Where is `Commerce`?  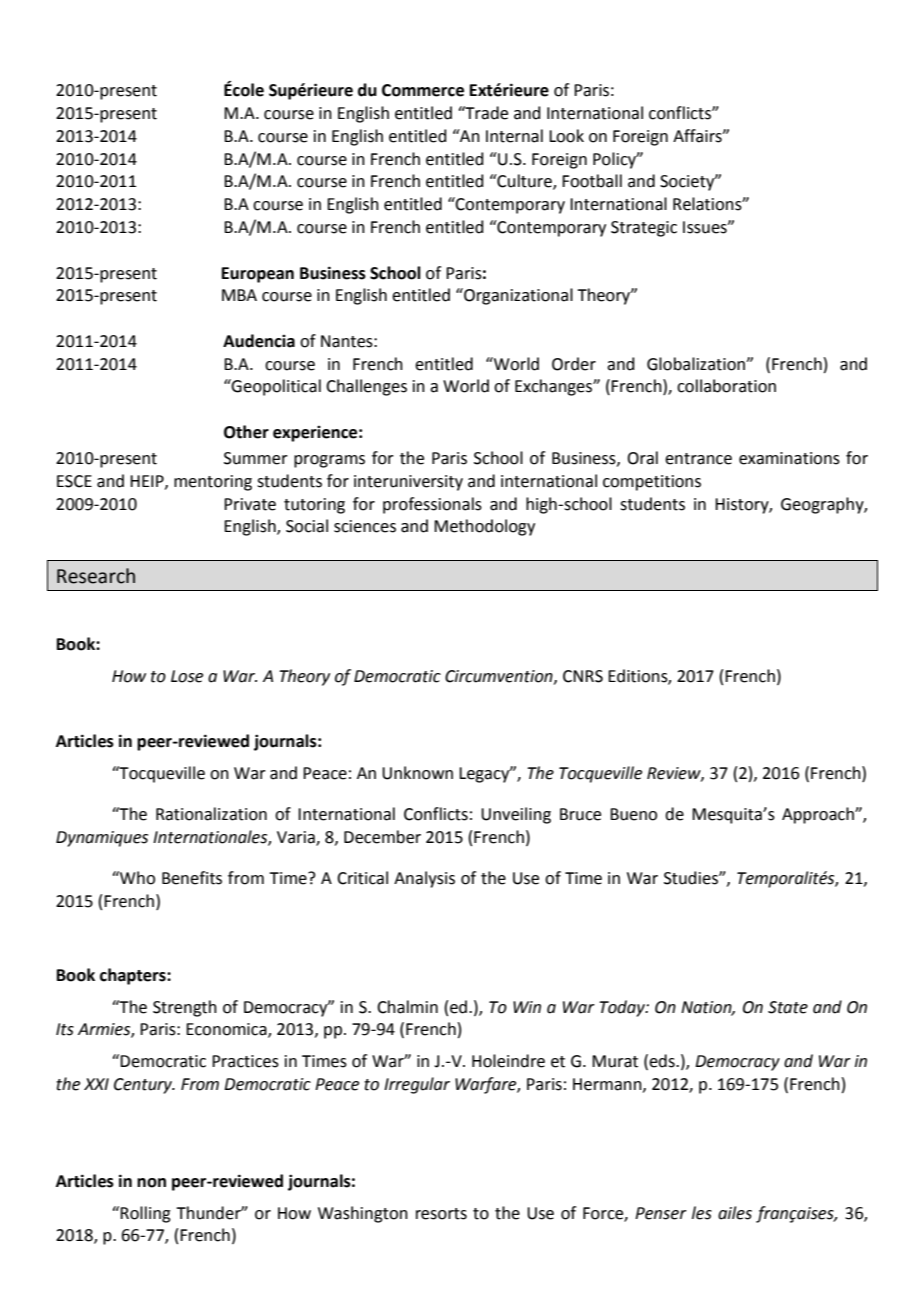 Commerce is located at coordinates (423, 90).
